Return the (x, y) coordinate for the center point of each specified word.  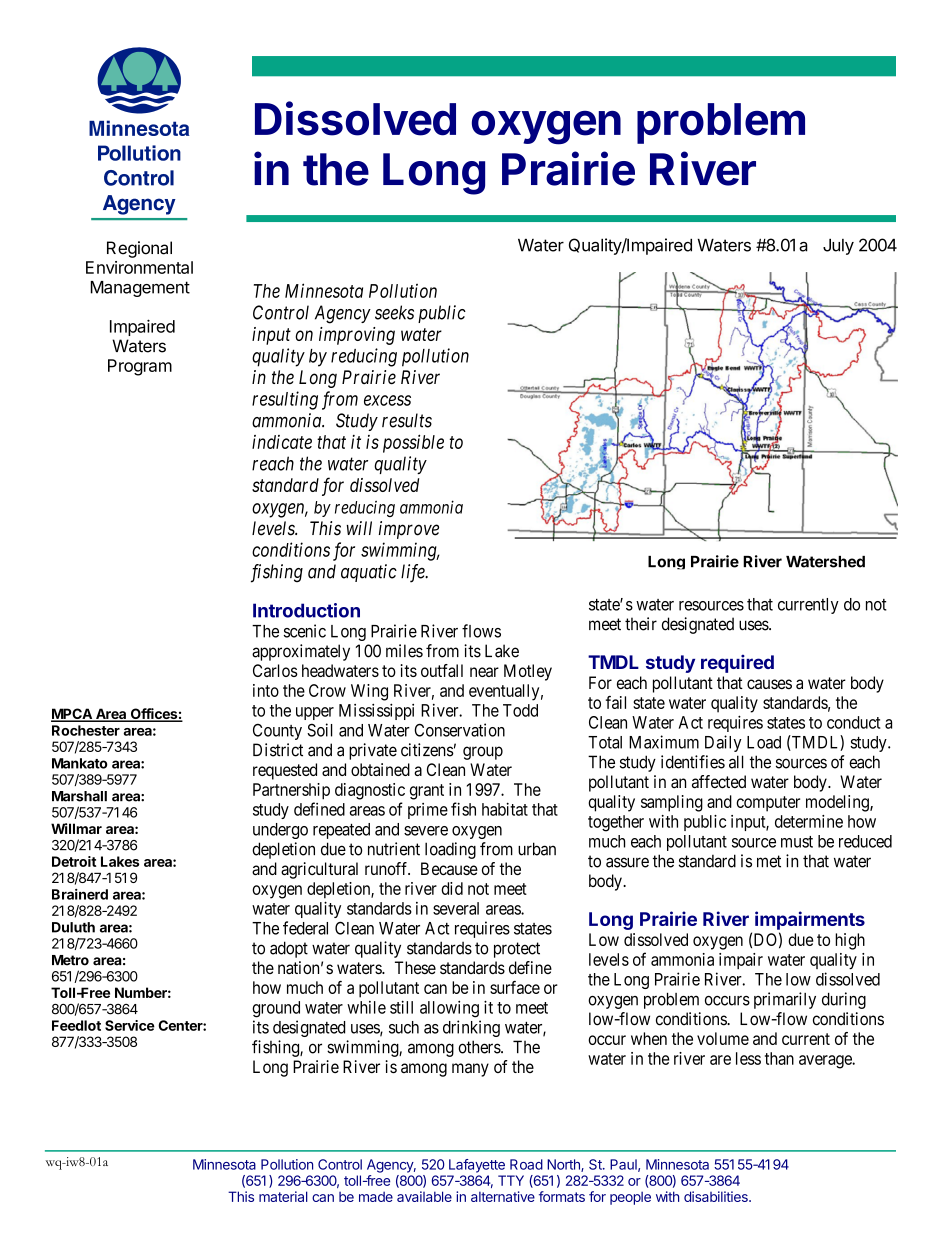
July (838, 247)
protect (517, 950)
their (641, 624)
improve (409, 530)
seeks (394, 312)
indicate (282, 442)
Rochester (86, 730)
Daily (723, 743)
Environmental (139, 267)
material (283, 1196)
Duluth (73, 927)
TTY (511, 1180)
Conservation (459, 730)
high (850, 941)
